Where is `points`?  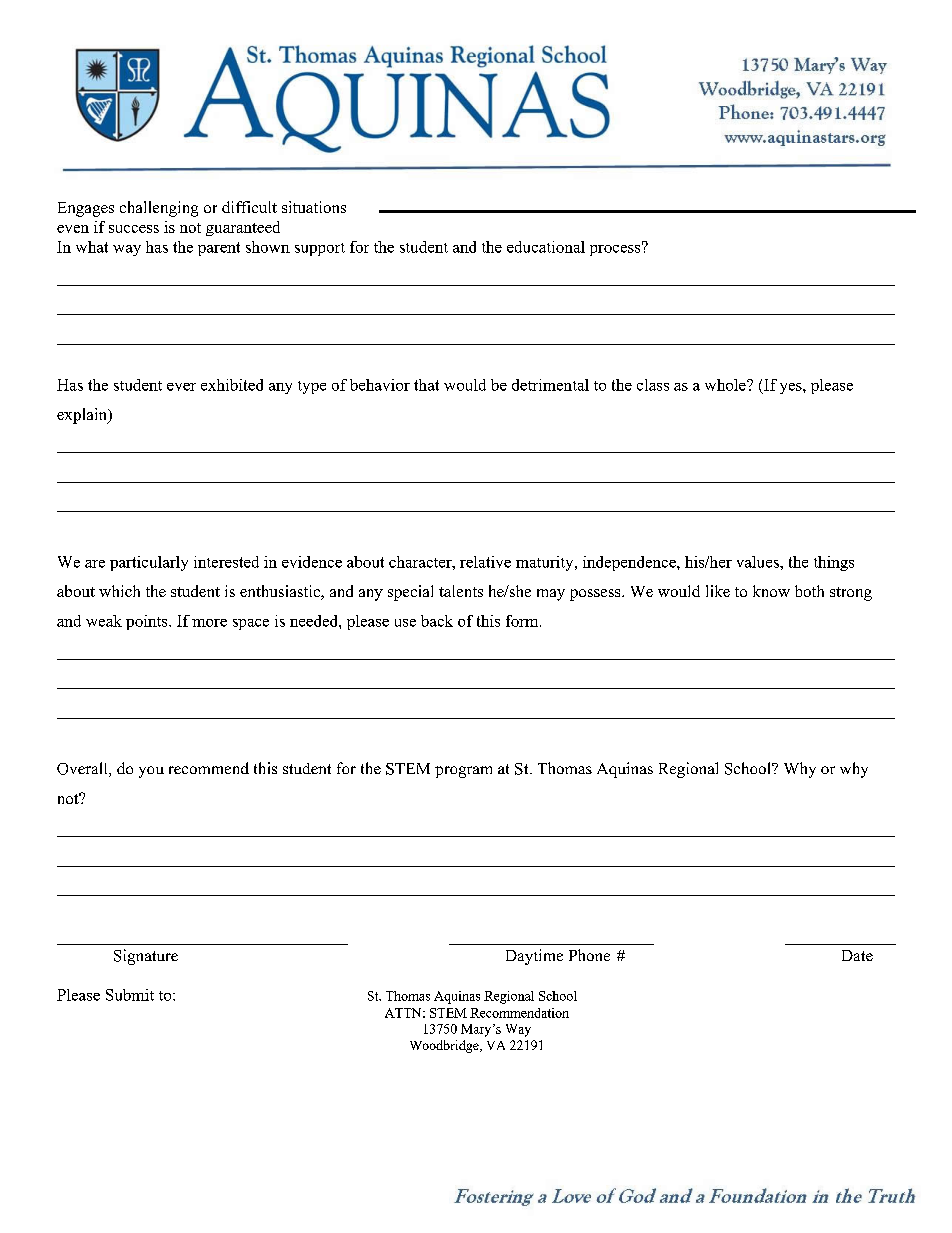
points is located at coordinates (148, 622).
